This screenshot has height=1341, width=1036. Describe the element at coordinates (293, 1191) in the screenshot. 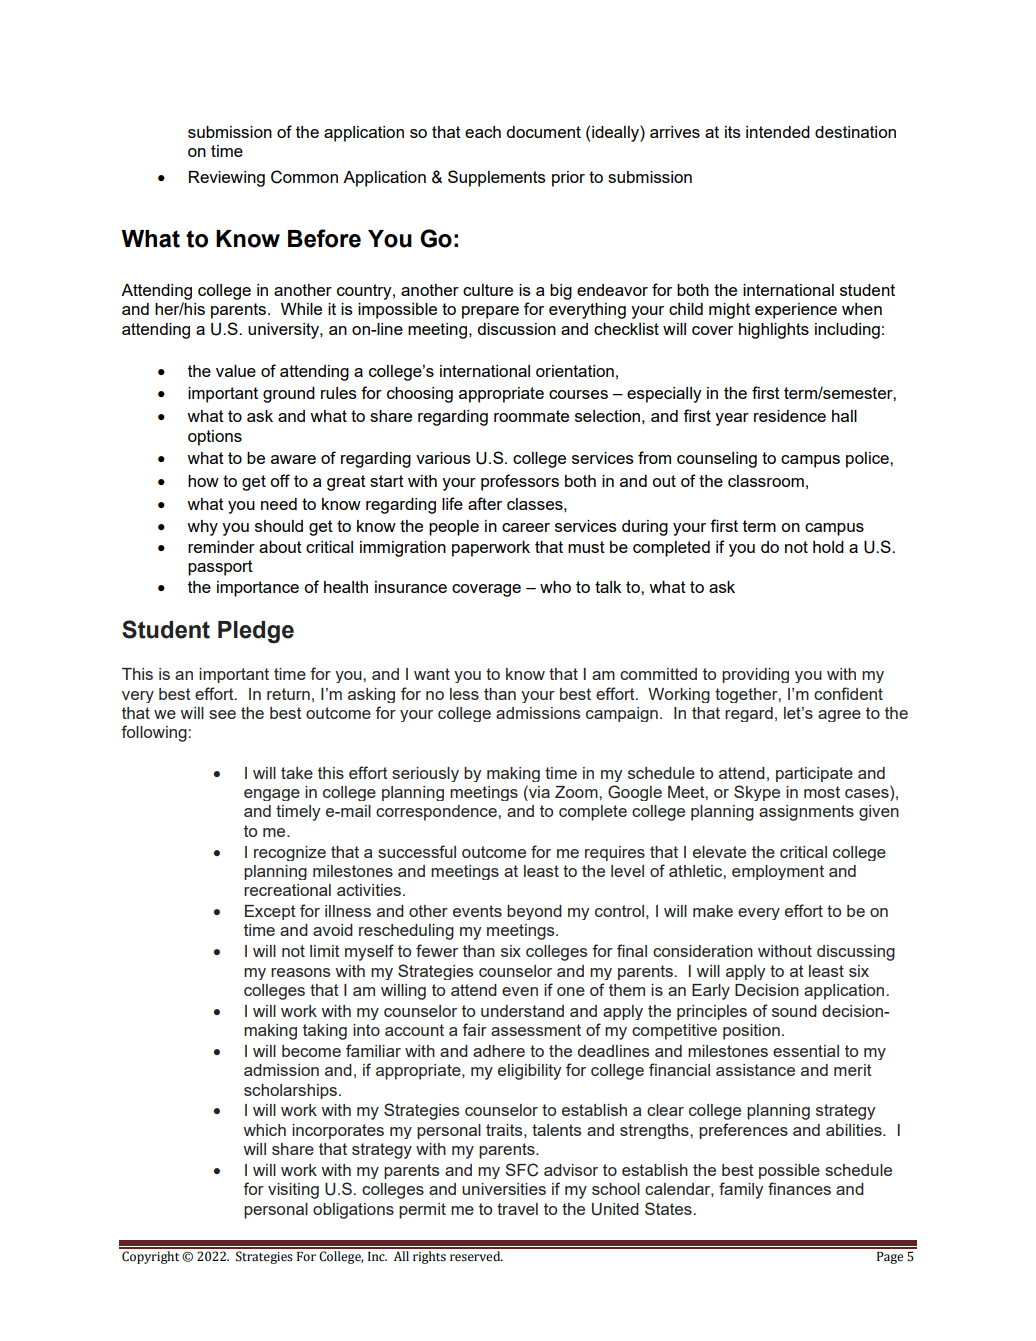

I see `visiting` at that location.
